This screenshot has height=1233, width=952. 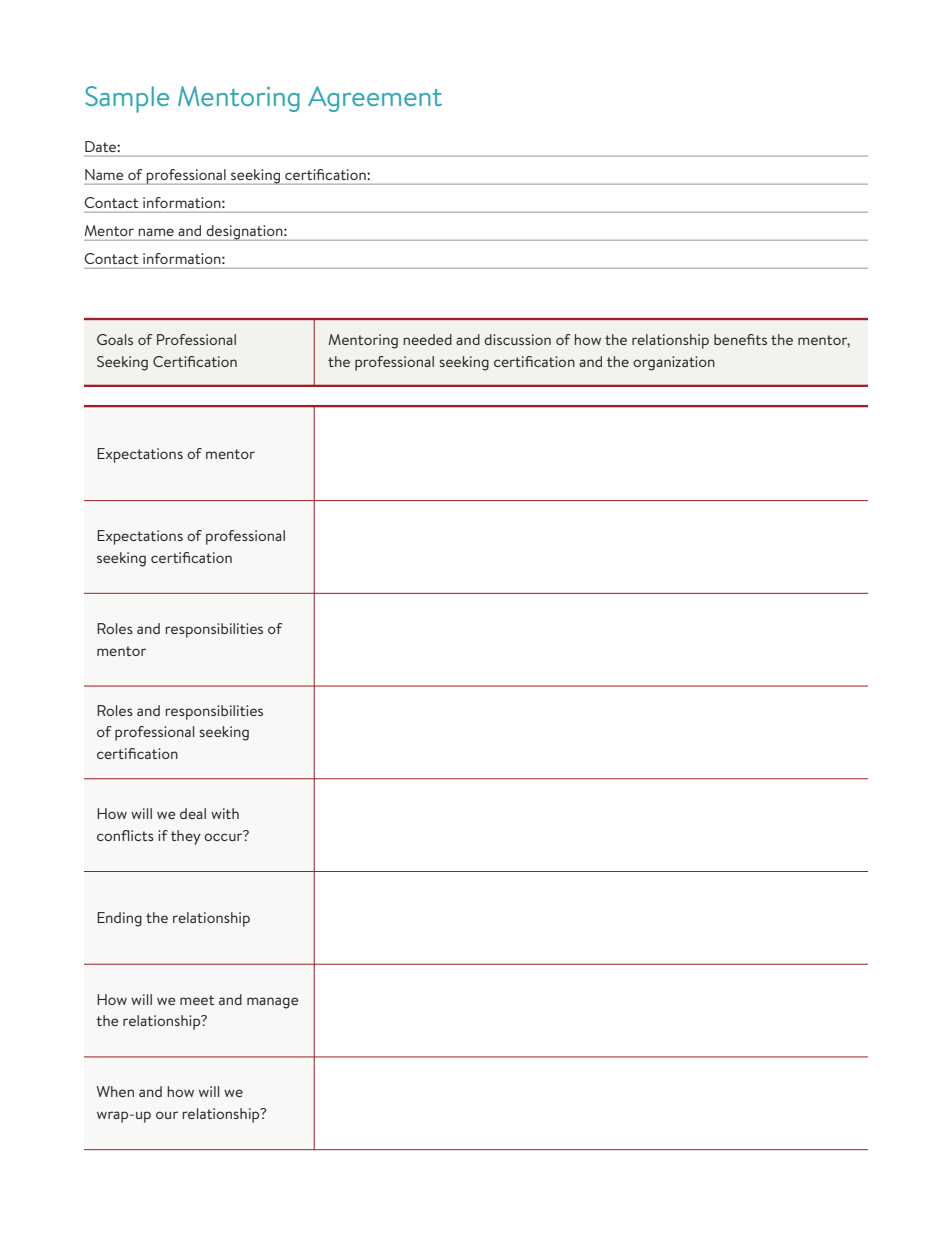 What do you see at coordinates (193, 813) in the screenshot?
I see `deal` at bounding box center [193, 813].
